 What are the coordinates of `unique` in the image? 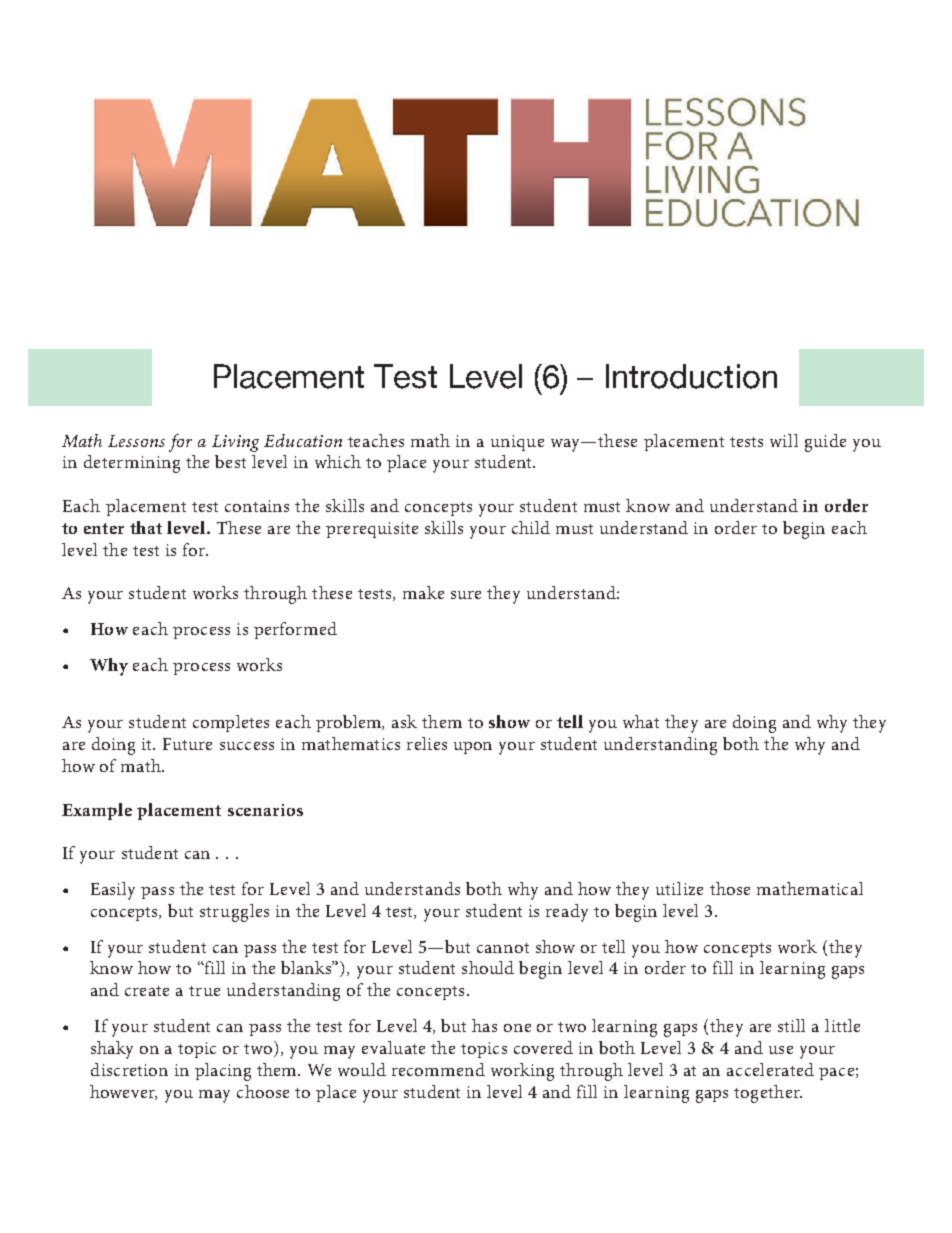 It's located at (517, 443).
